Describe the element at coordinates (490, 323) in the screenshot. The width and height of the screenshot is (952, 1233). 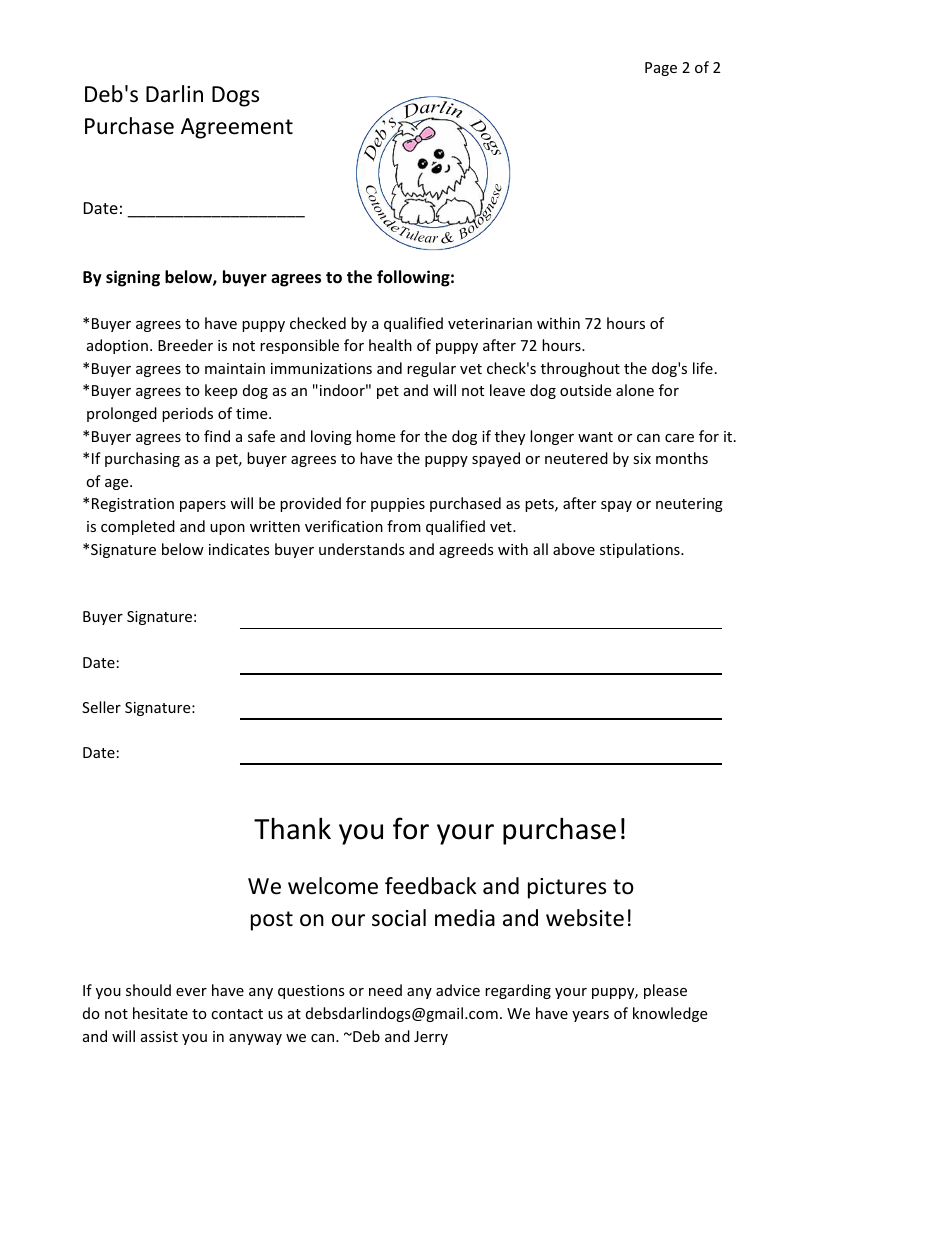
I see `veterinarian` at that location.
